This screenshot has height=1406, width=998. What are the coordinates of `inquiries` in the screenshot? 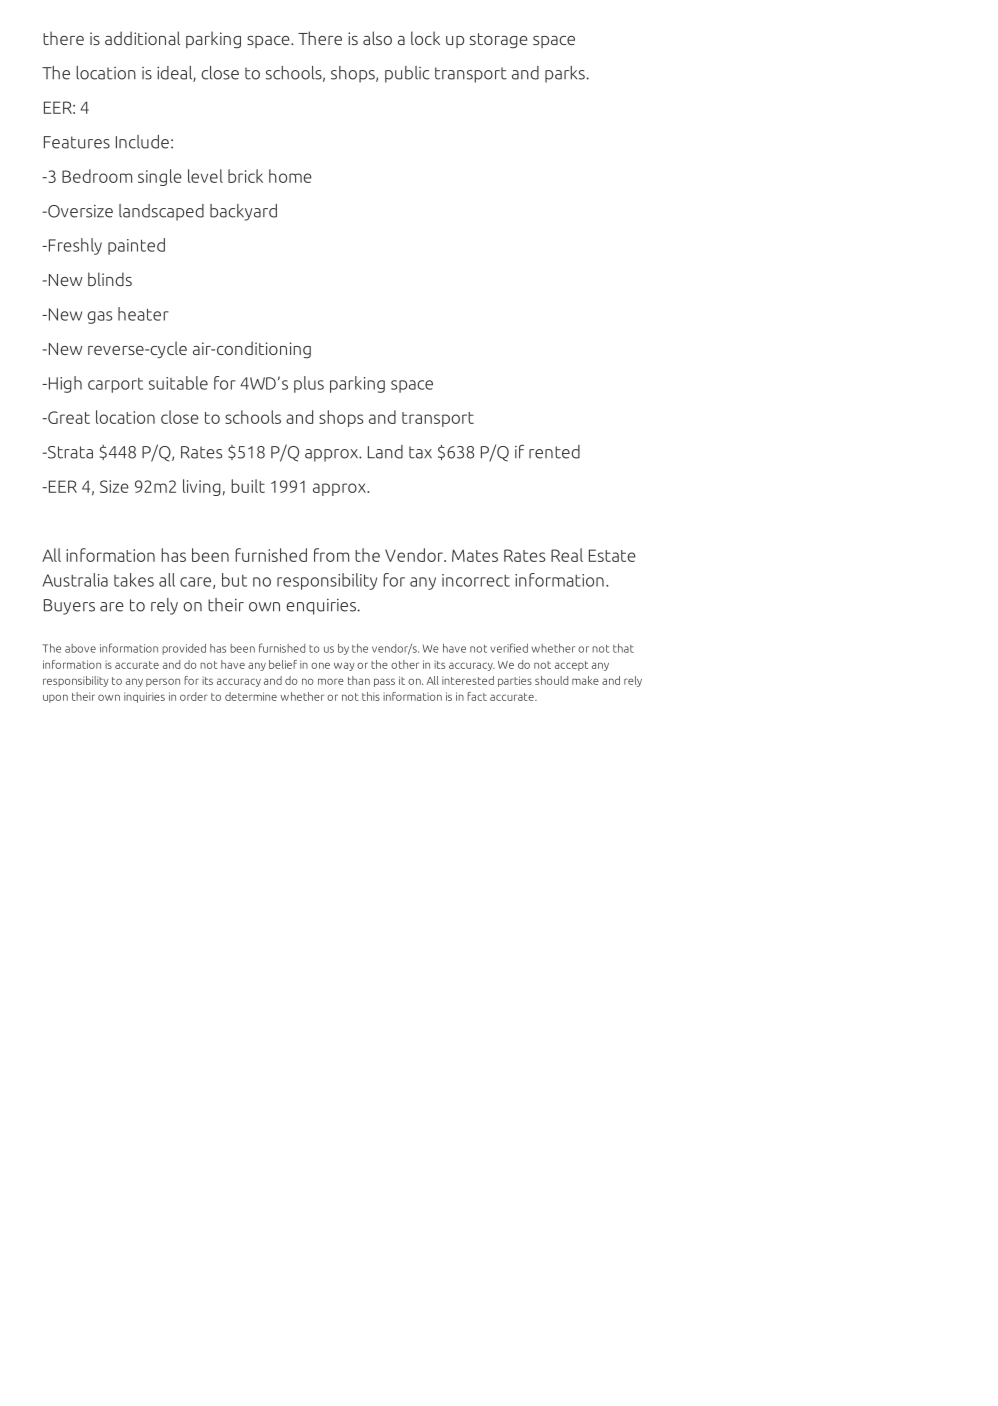 It's located at (144, 697).
